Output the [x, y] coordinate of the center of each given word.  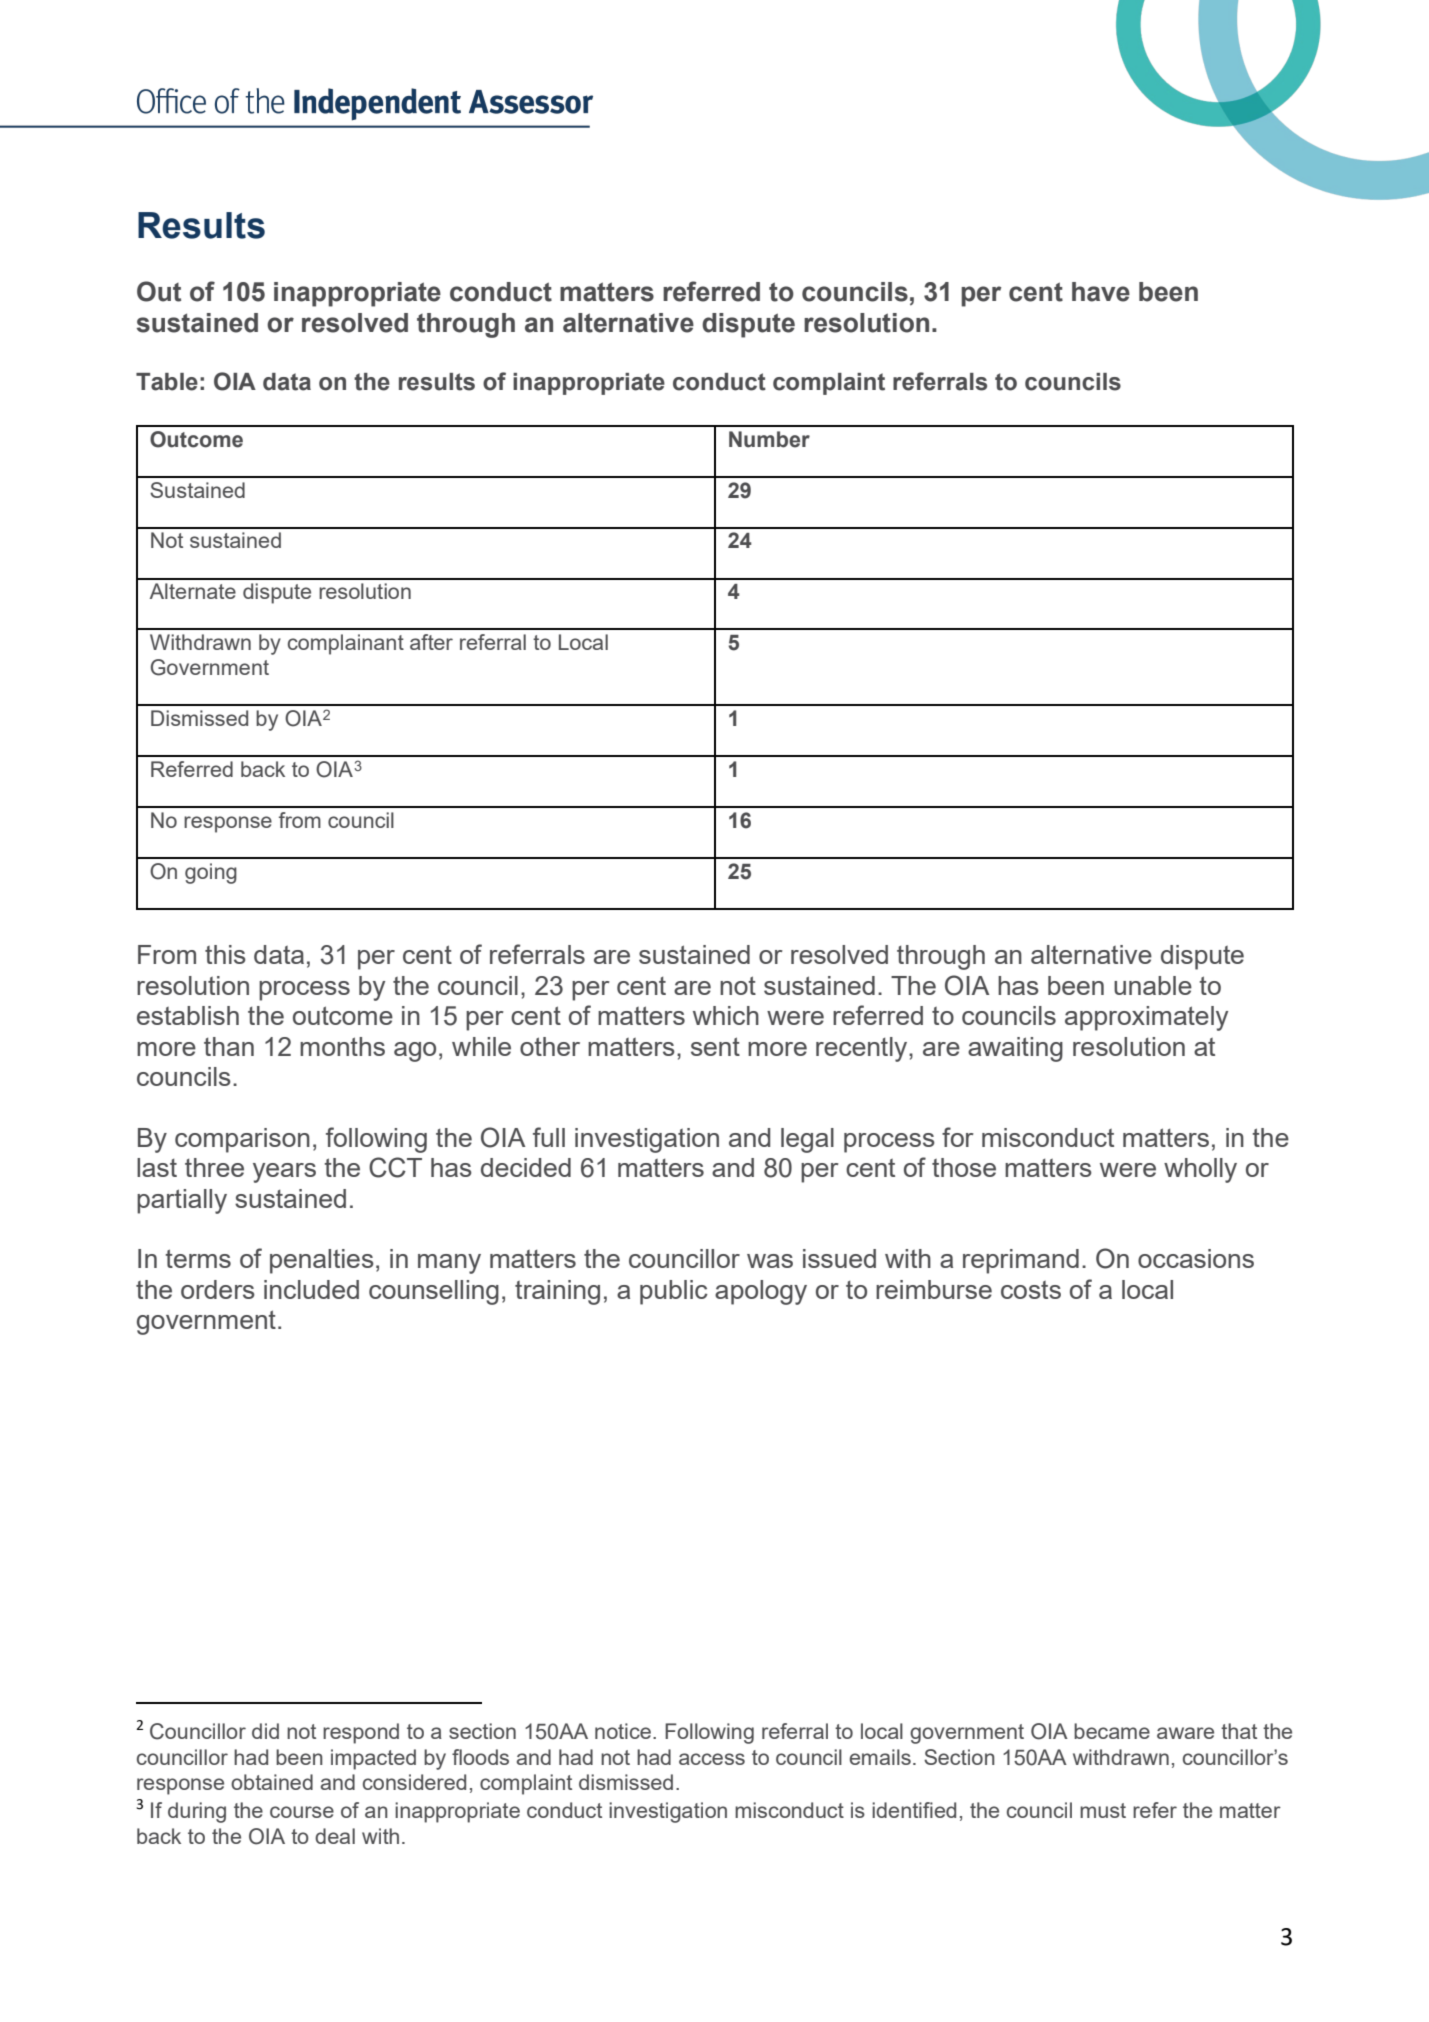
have [1101, 292]
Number [769, 439]
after [431, 642]
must [1103, 1810]
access [712, 1759]
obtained [272, 1782]
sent [715, 1046]
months [342, 1046]
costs [1031, 1290]
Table [167, 382]
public [674, 1292]
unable [1153, 985]
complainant [346, 644]
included [311, 1289]
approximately [1146, 1018]
